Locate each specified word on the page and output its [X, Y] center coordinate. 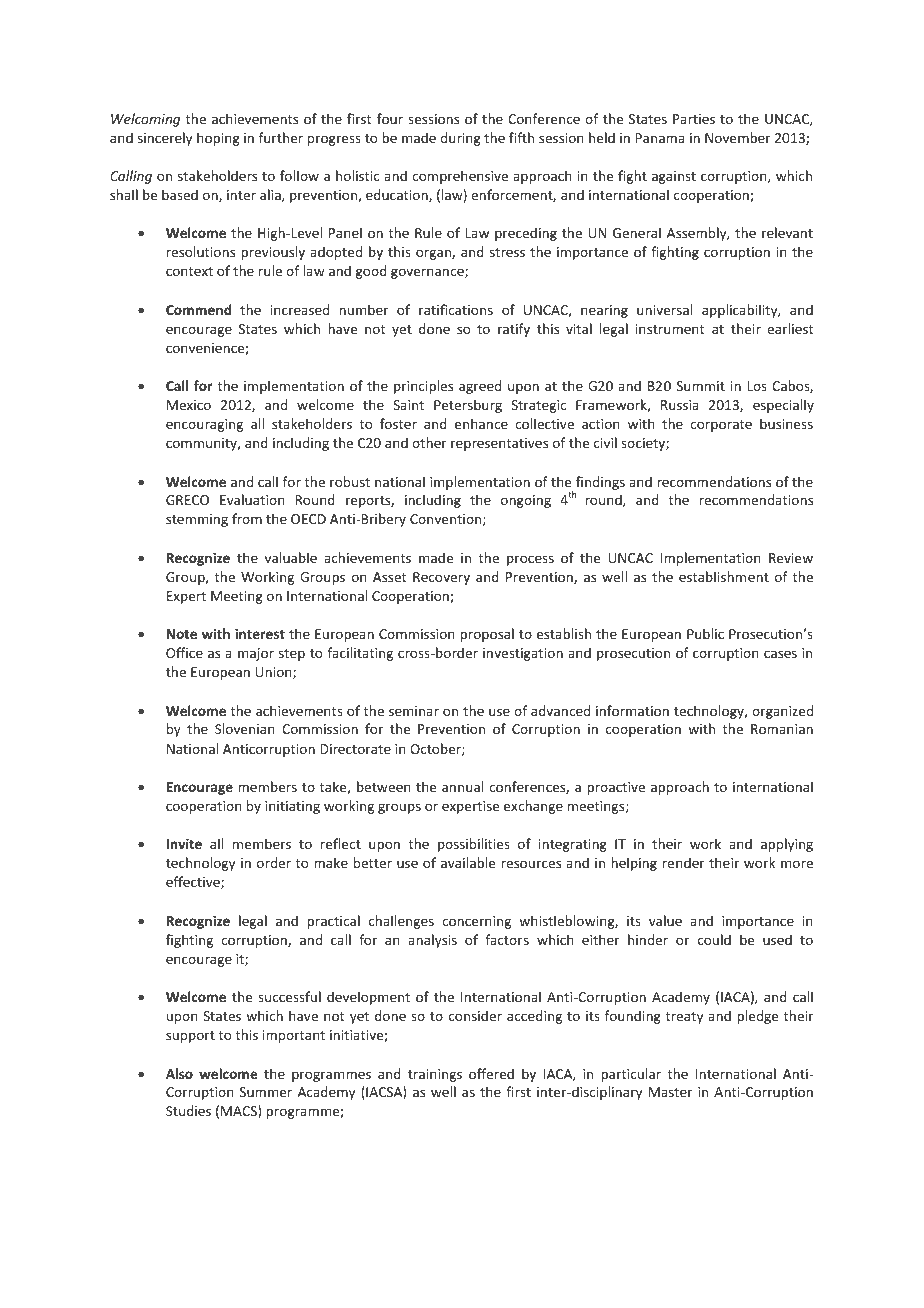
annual [462, 786]
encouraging [204, 425]
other [429, 442]
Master [671, 1092]
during [460, 139]
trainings [435, 1075]
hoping [218, 139]
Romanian [782, 729]
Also [179, 1073]
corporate [721, 426]
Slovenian [245, 728]
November [738, 137]
